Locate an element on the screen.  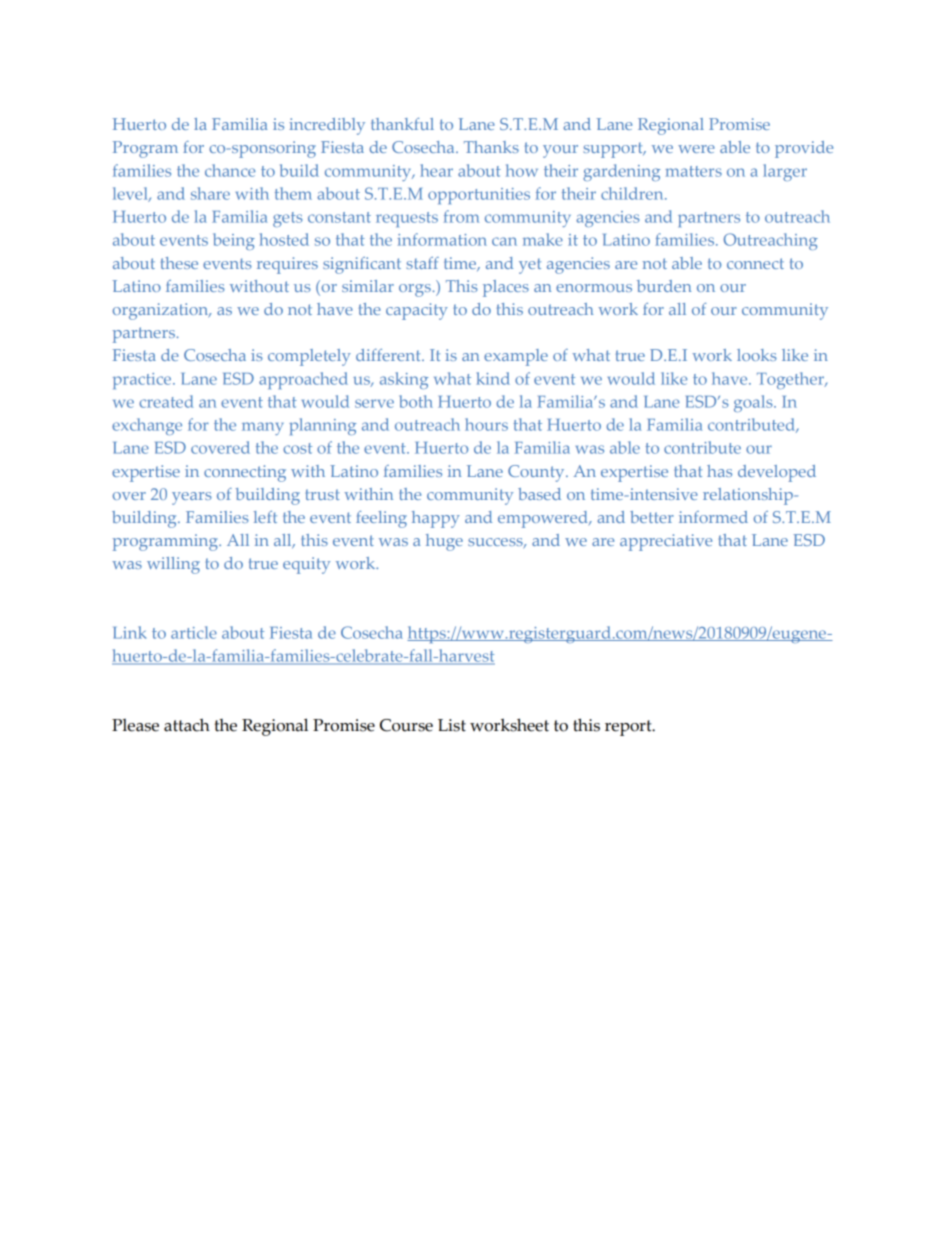
capacity is located at coordinates (417, 311).
